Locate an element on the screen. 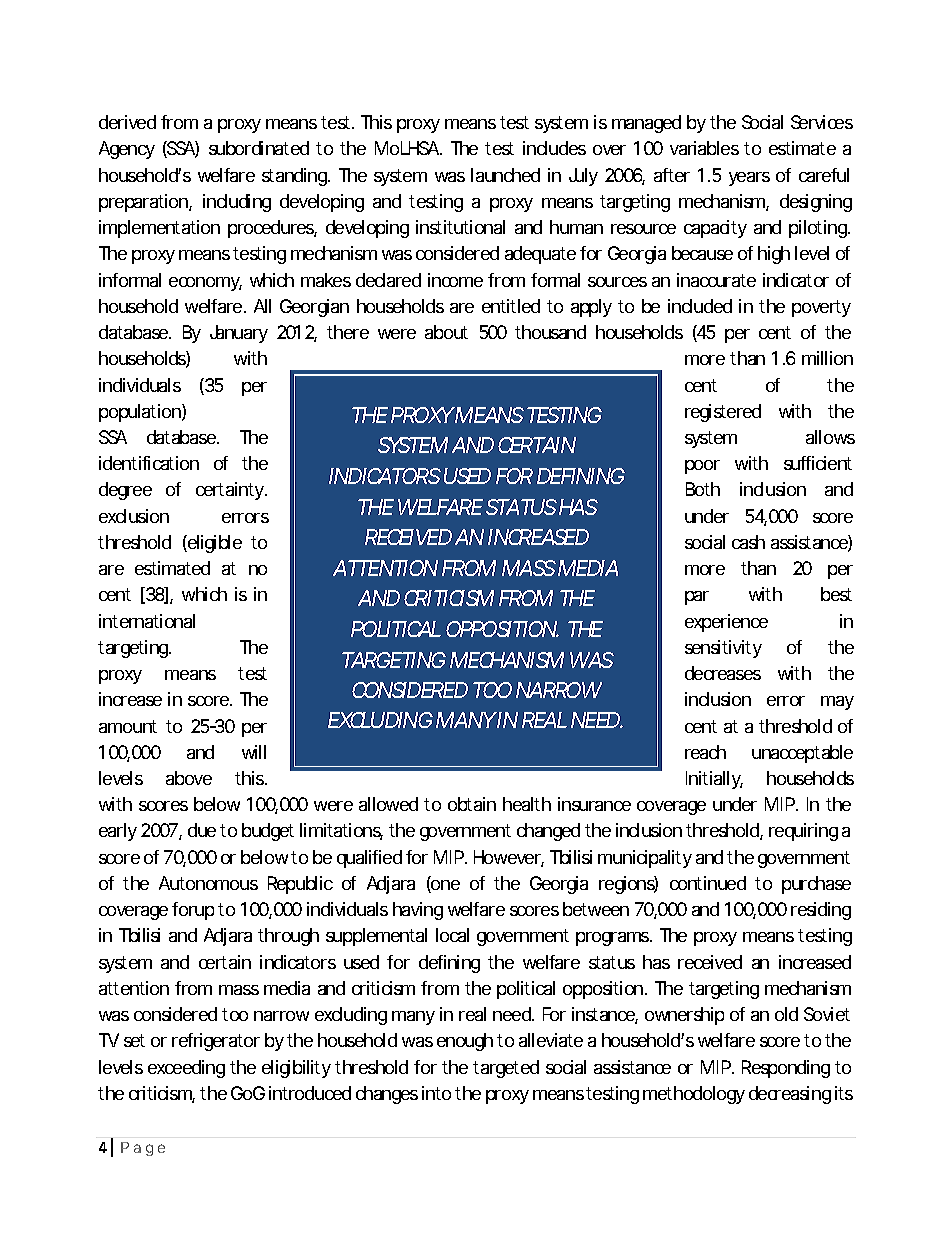  obtain is located at coordinates (472, 804).
